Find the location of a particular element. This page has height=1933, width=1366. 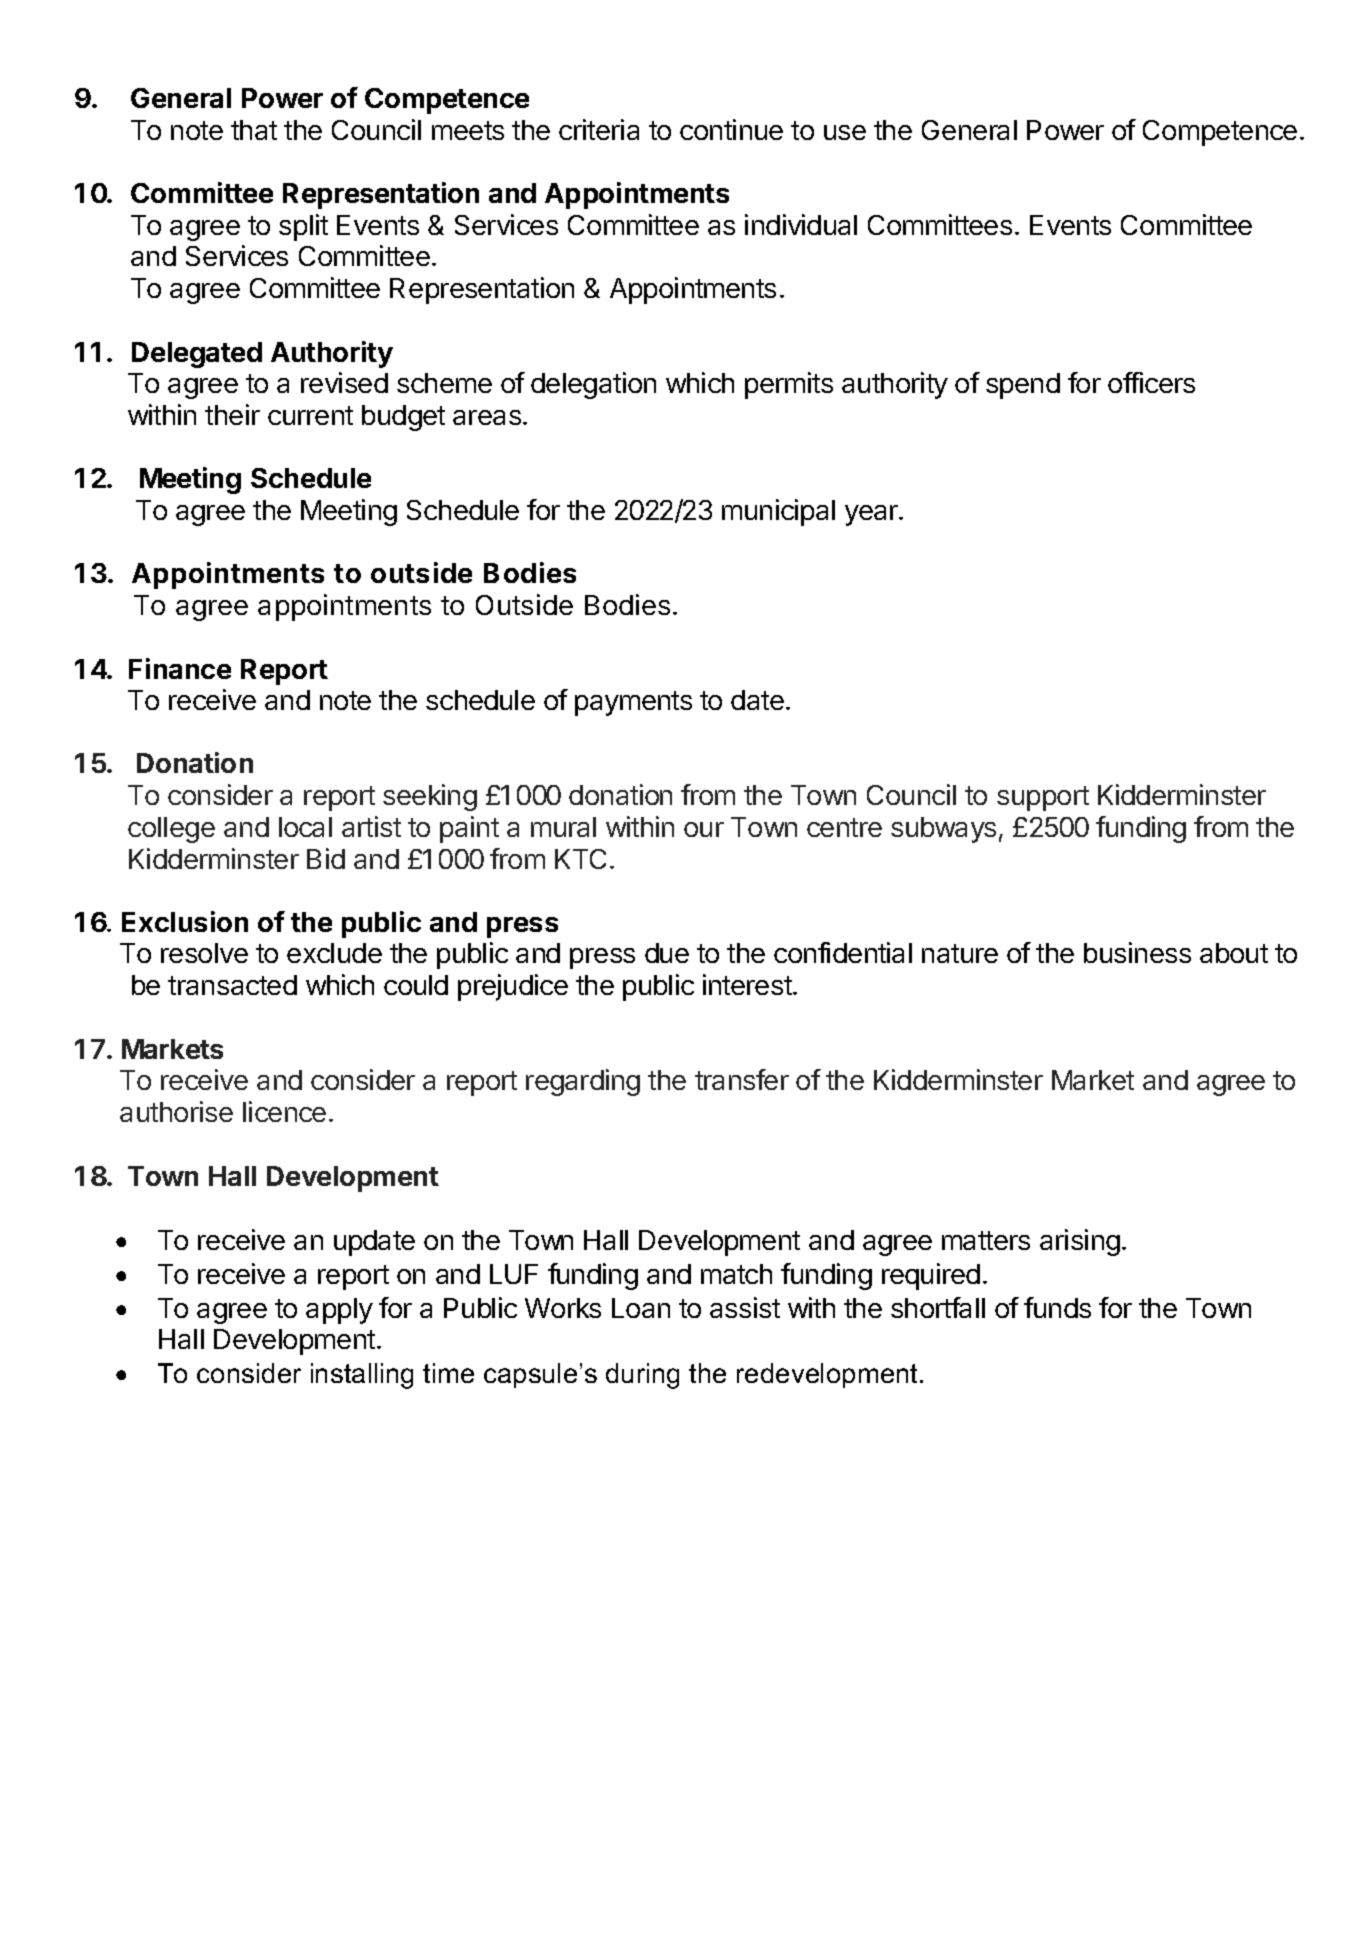

transfer is located at coordinates (742, 1079).
